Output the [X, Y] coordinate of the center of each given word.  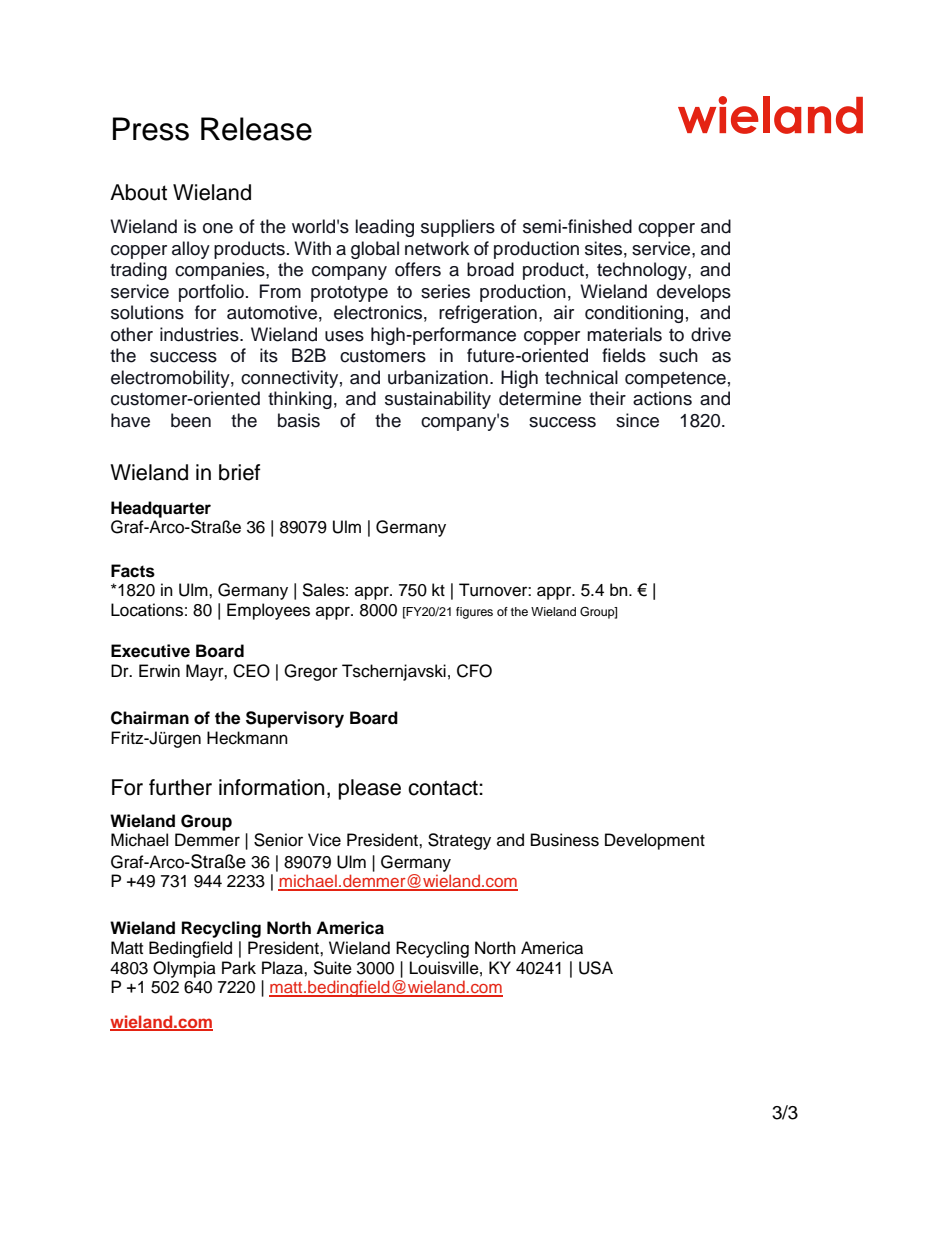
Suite [332, 968]
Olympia [184, 969]
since [637, 420]
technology [643, 271]
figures [474, 613]
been [191, 420]
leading [384, 228]
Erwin [159, 670]
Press [151, 129]
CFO [474, 671]
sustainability [438, 400]
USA [596, 968]
